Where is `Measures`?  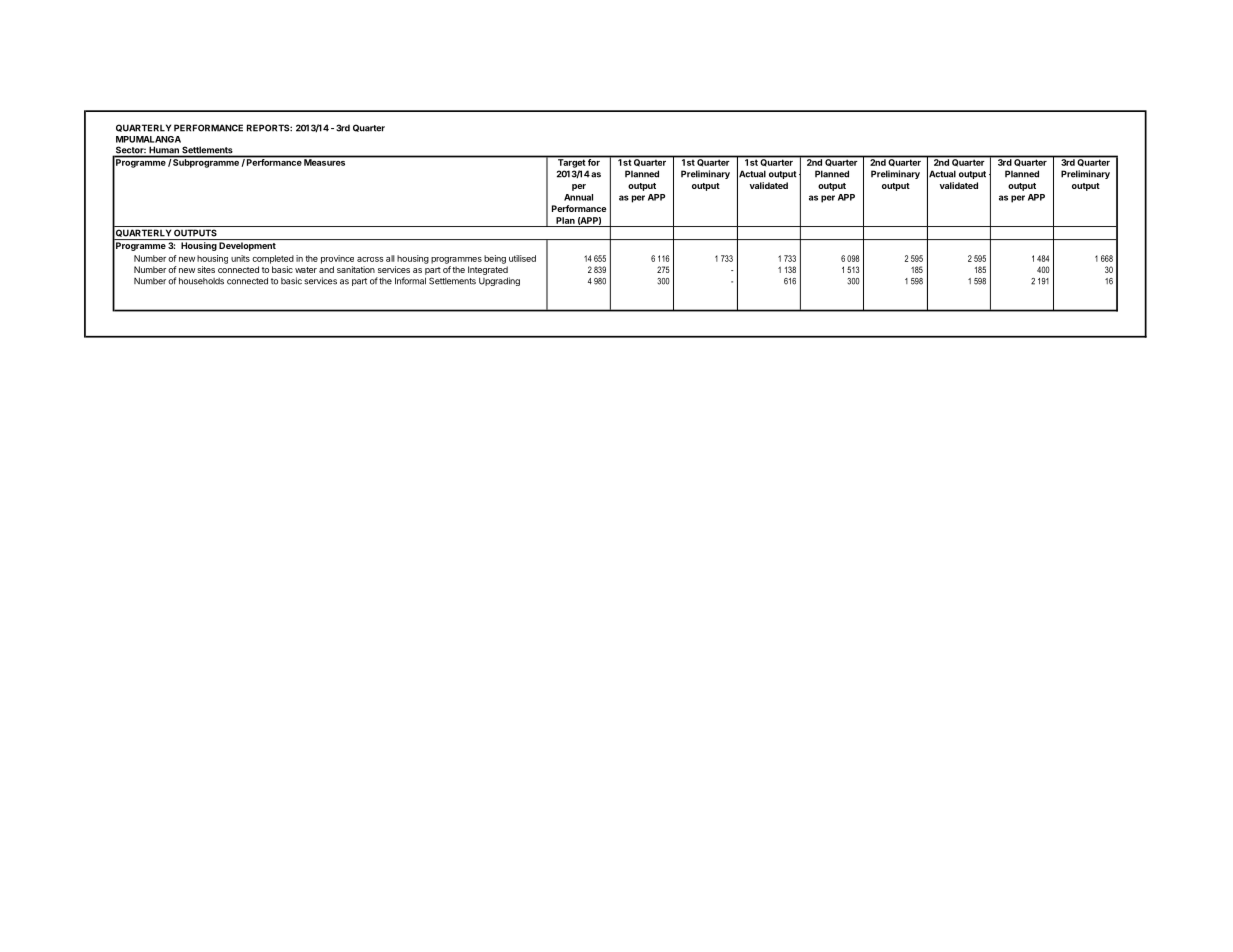 Measures is located at coordinates (325, 161).
